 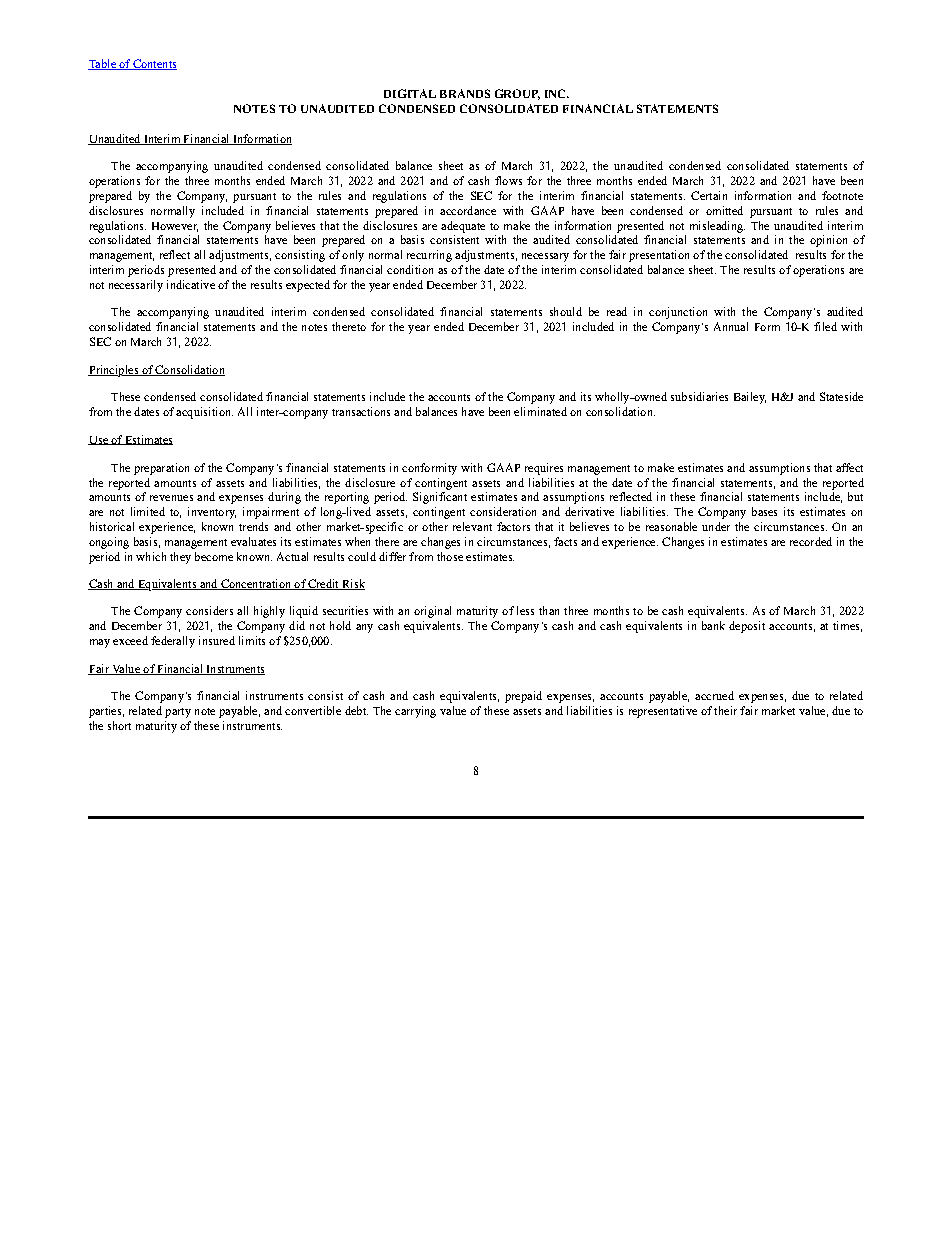 I want to click on GROUP, so click(x=517, y=94).
